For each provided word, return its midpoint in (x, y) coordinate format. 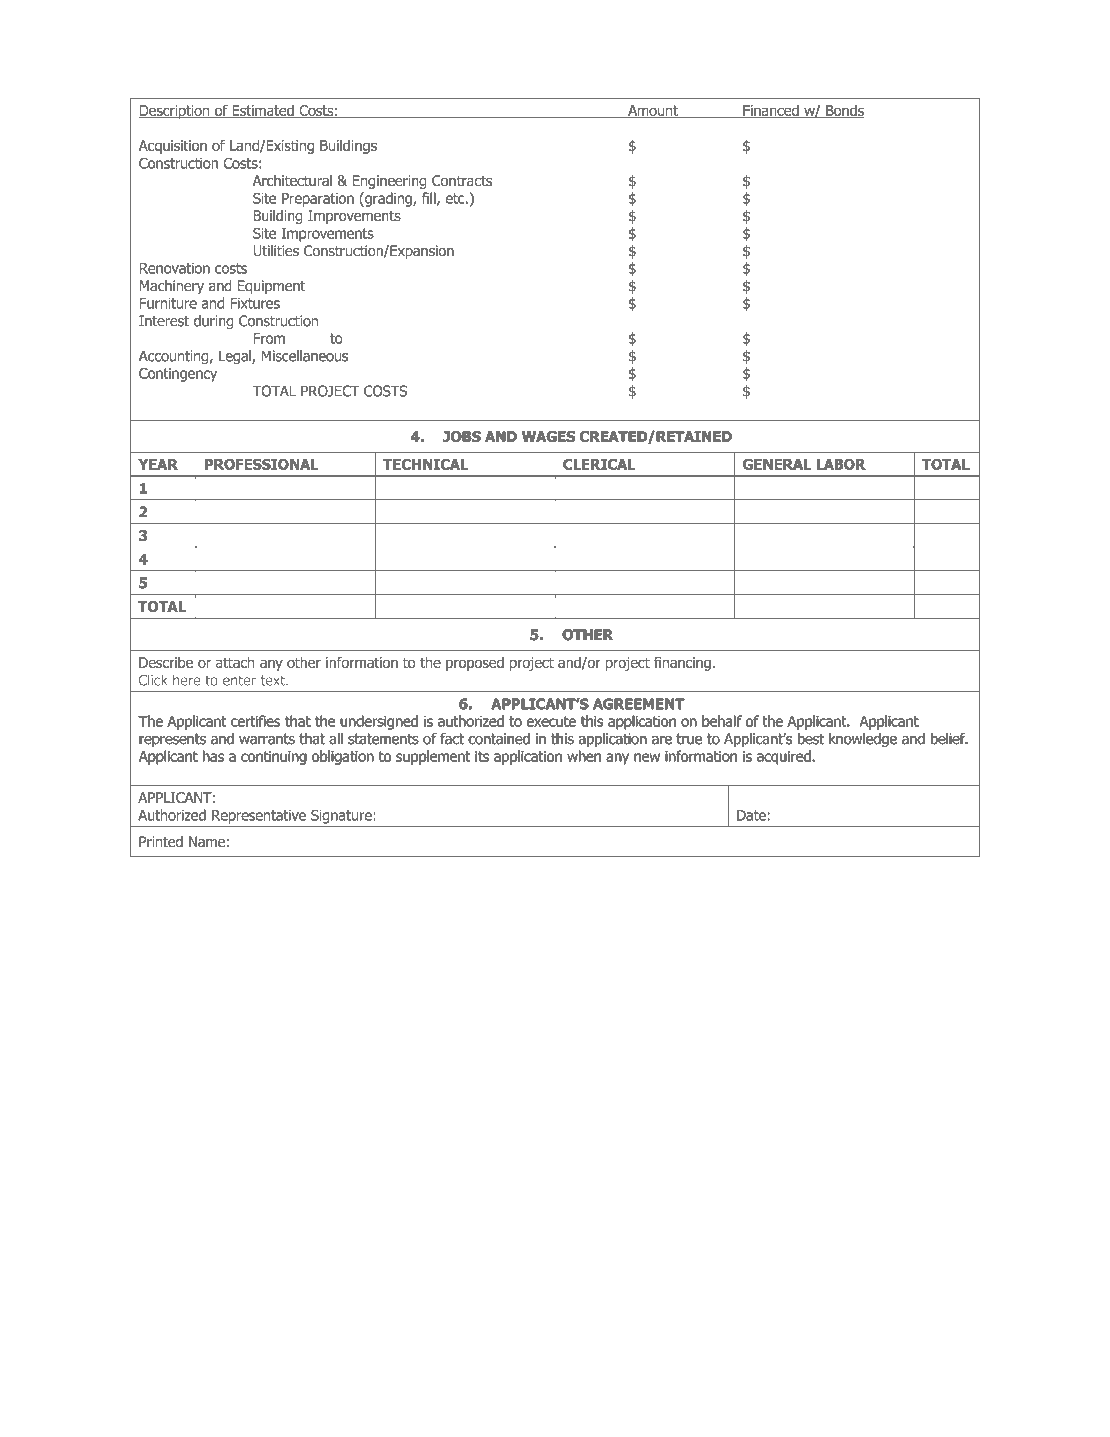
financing (682, 663)
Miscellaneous (305, 356)
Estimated (263, 111)
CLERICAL (599, 464)
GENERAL (777, 464)
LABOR (841, 464)
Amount (653, 111)
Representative (259, 816)
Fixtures (255, 303)
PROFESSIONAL (261, 464)
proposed (475, 664)
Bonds (844, 111)
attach (235, 662)
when (584, 756)
